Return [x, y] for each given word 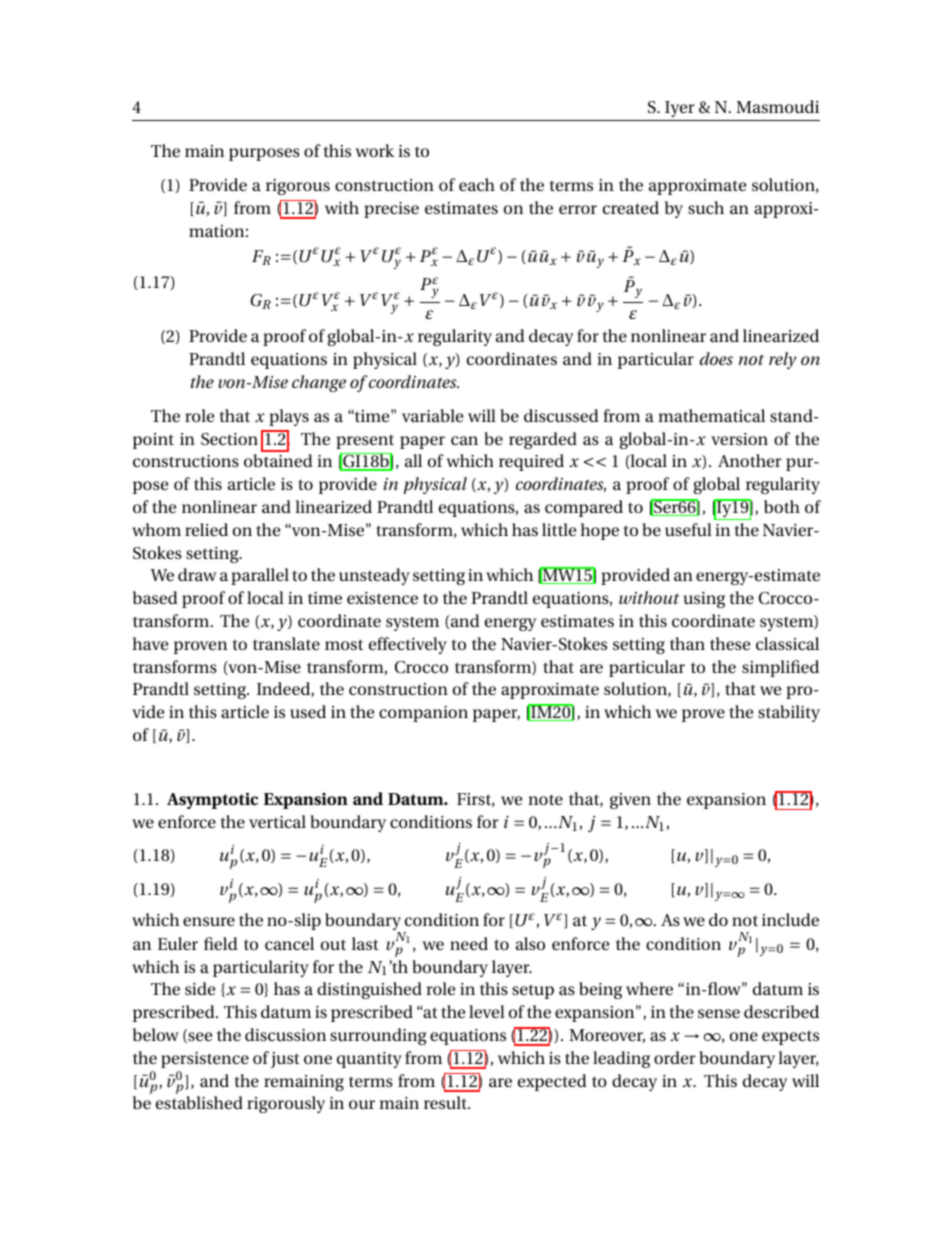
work [374, 150]
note [545, 799]
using [704, 600]
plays [289, 417]
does [716, 358]
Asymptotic [212, 800]
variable [432, 415]
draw [197, 574]
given [630, 801]
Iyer [680, 109]
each [477, 184]
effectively [408, 645]
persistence [205, 1060]
